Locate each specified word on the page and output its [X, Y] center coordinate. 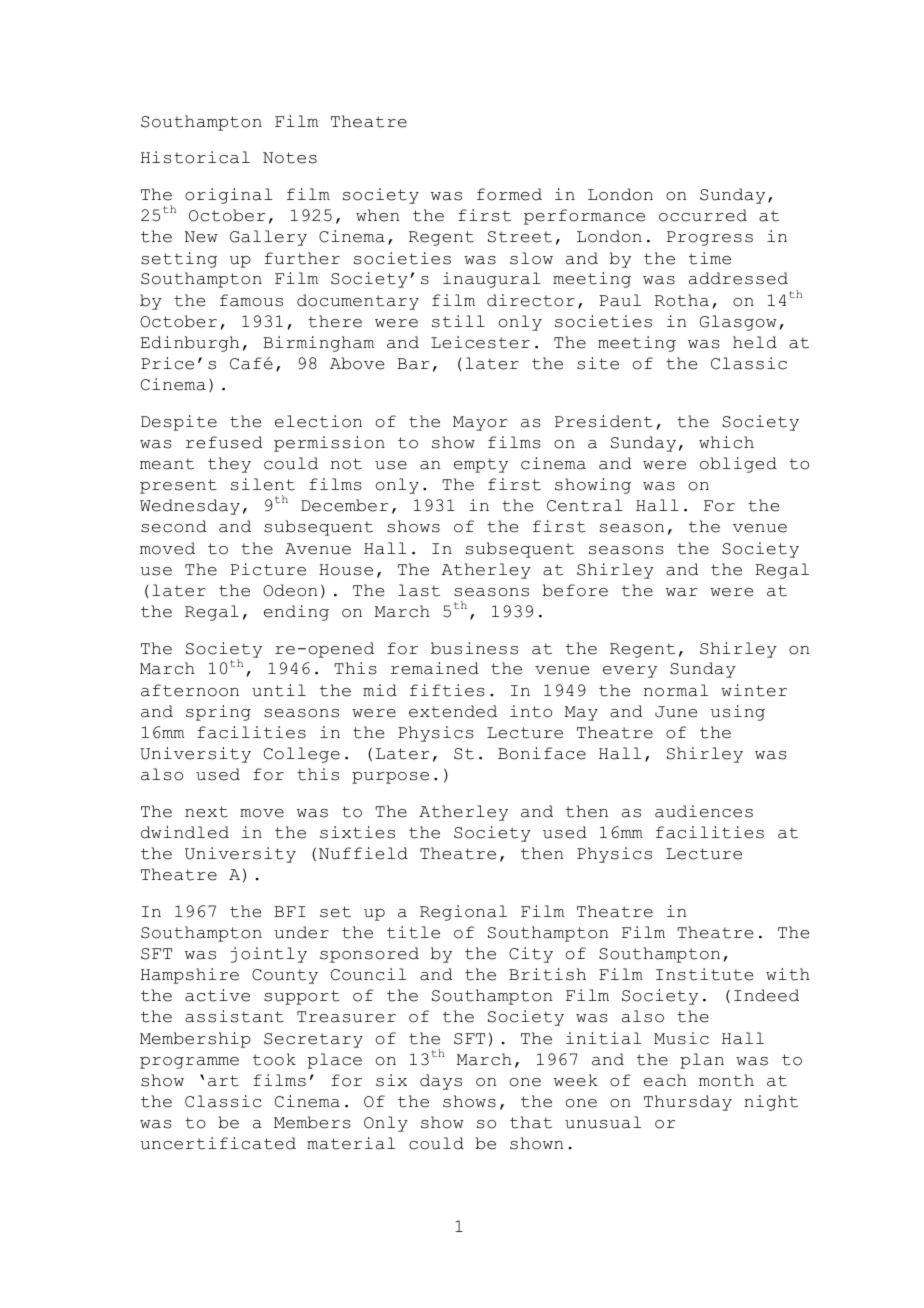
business [474, 648]
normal [676, 690]
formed [509, 194]
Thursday [688, 1103]
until [279, 690]
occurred [703, 215]
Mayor [480, 423]
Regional [463, 913]
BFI [289, 911]
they [229, 465]
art [223, 1081]
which [726, 442]
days [441, 1082]
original [228, 196]
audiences [704, 811]
